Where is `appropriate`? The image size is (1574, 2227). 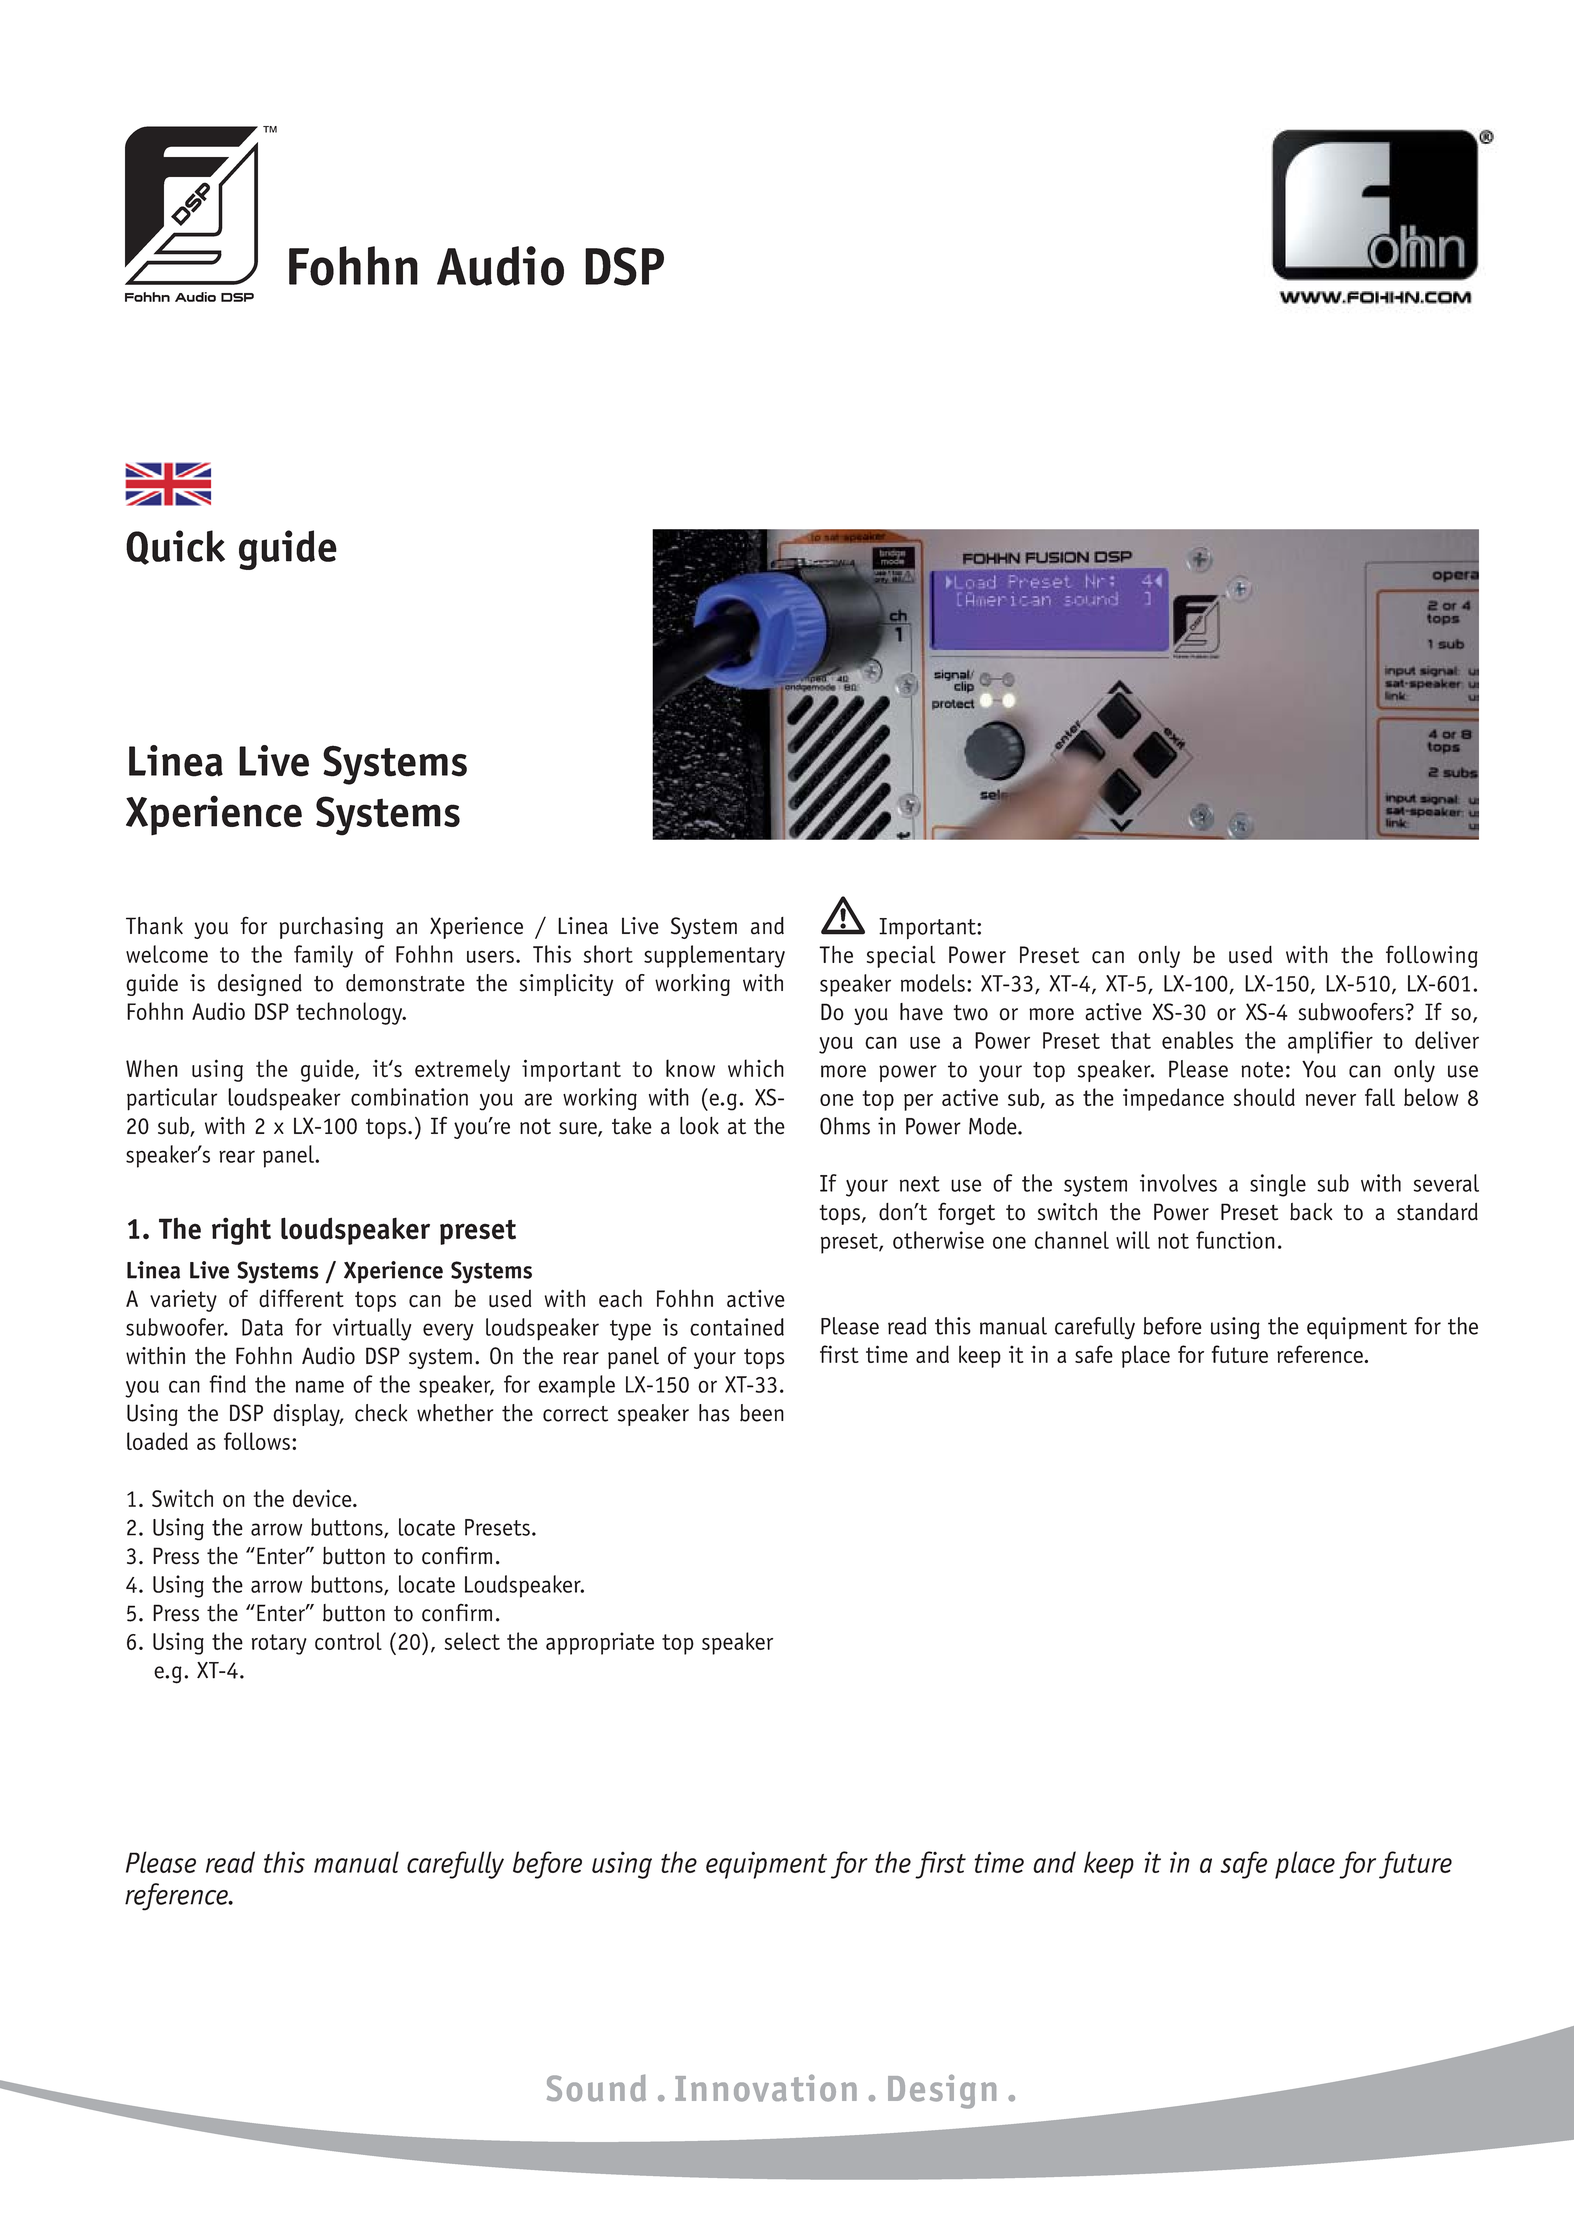 appropriate is located at coordinates (600, 1643).
